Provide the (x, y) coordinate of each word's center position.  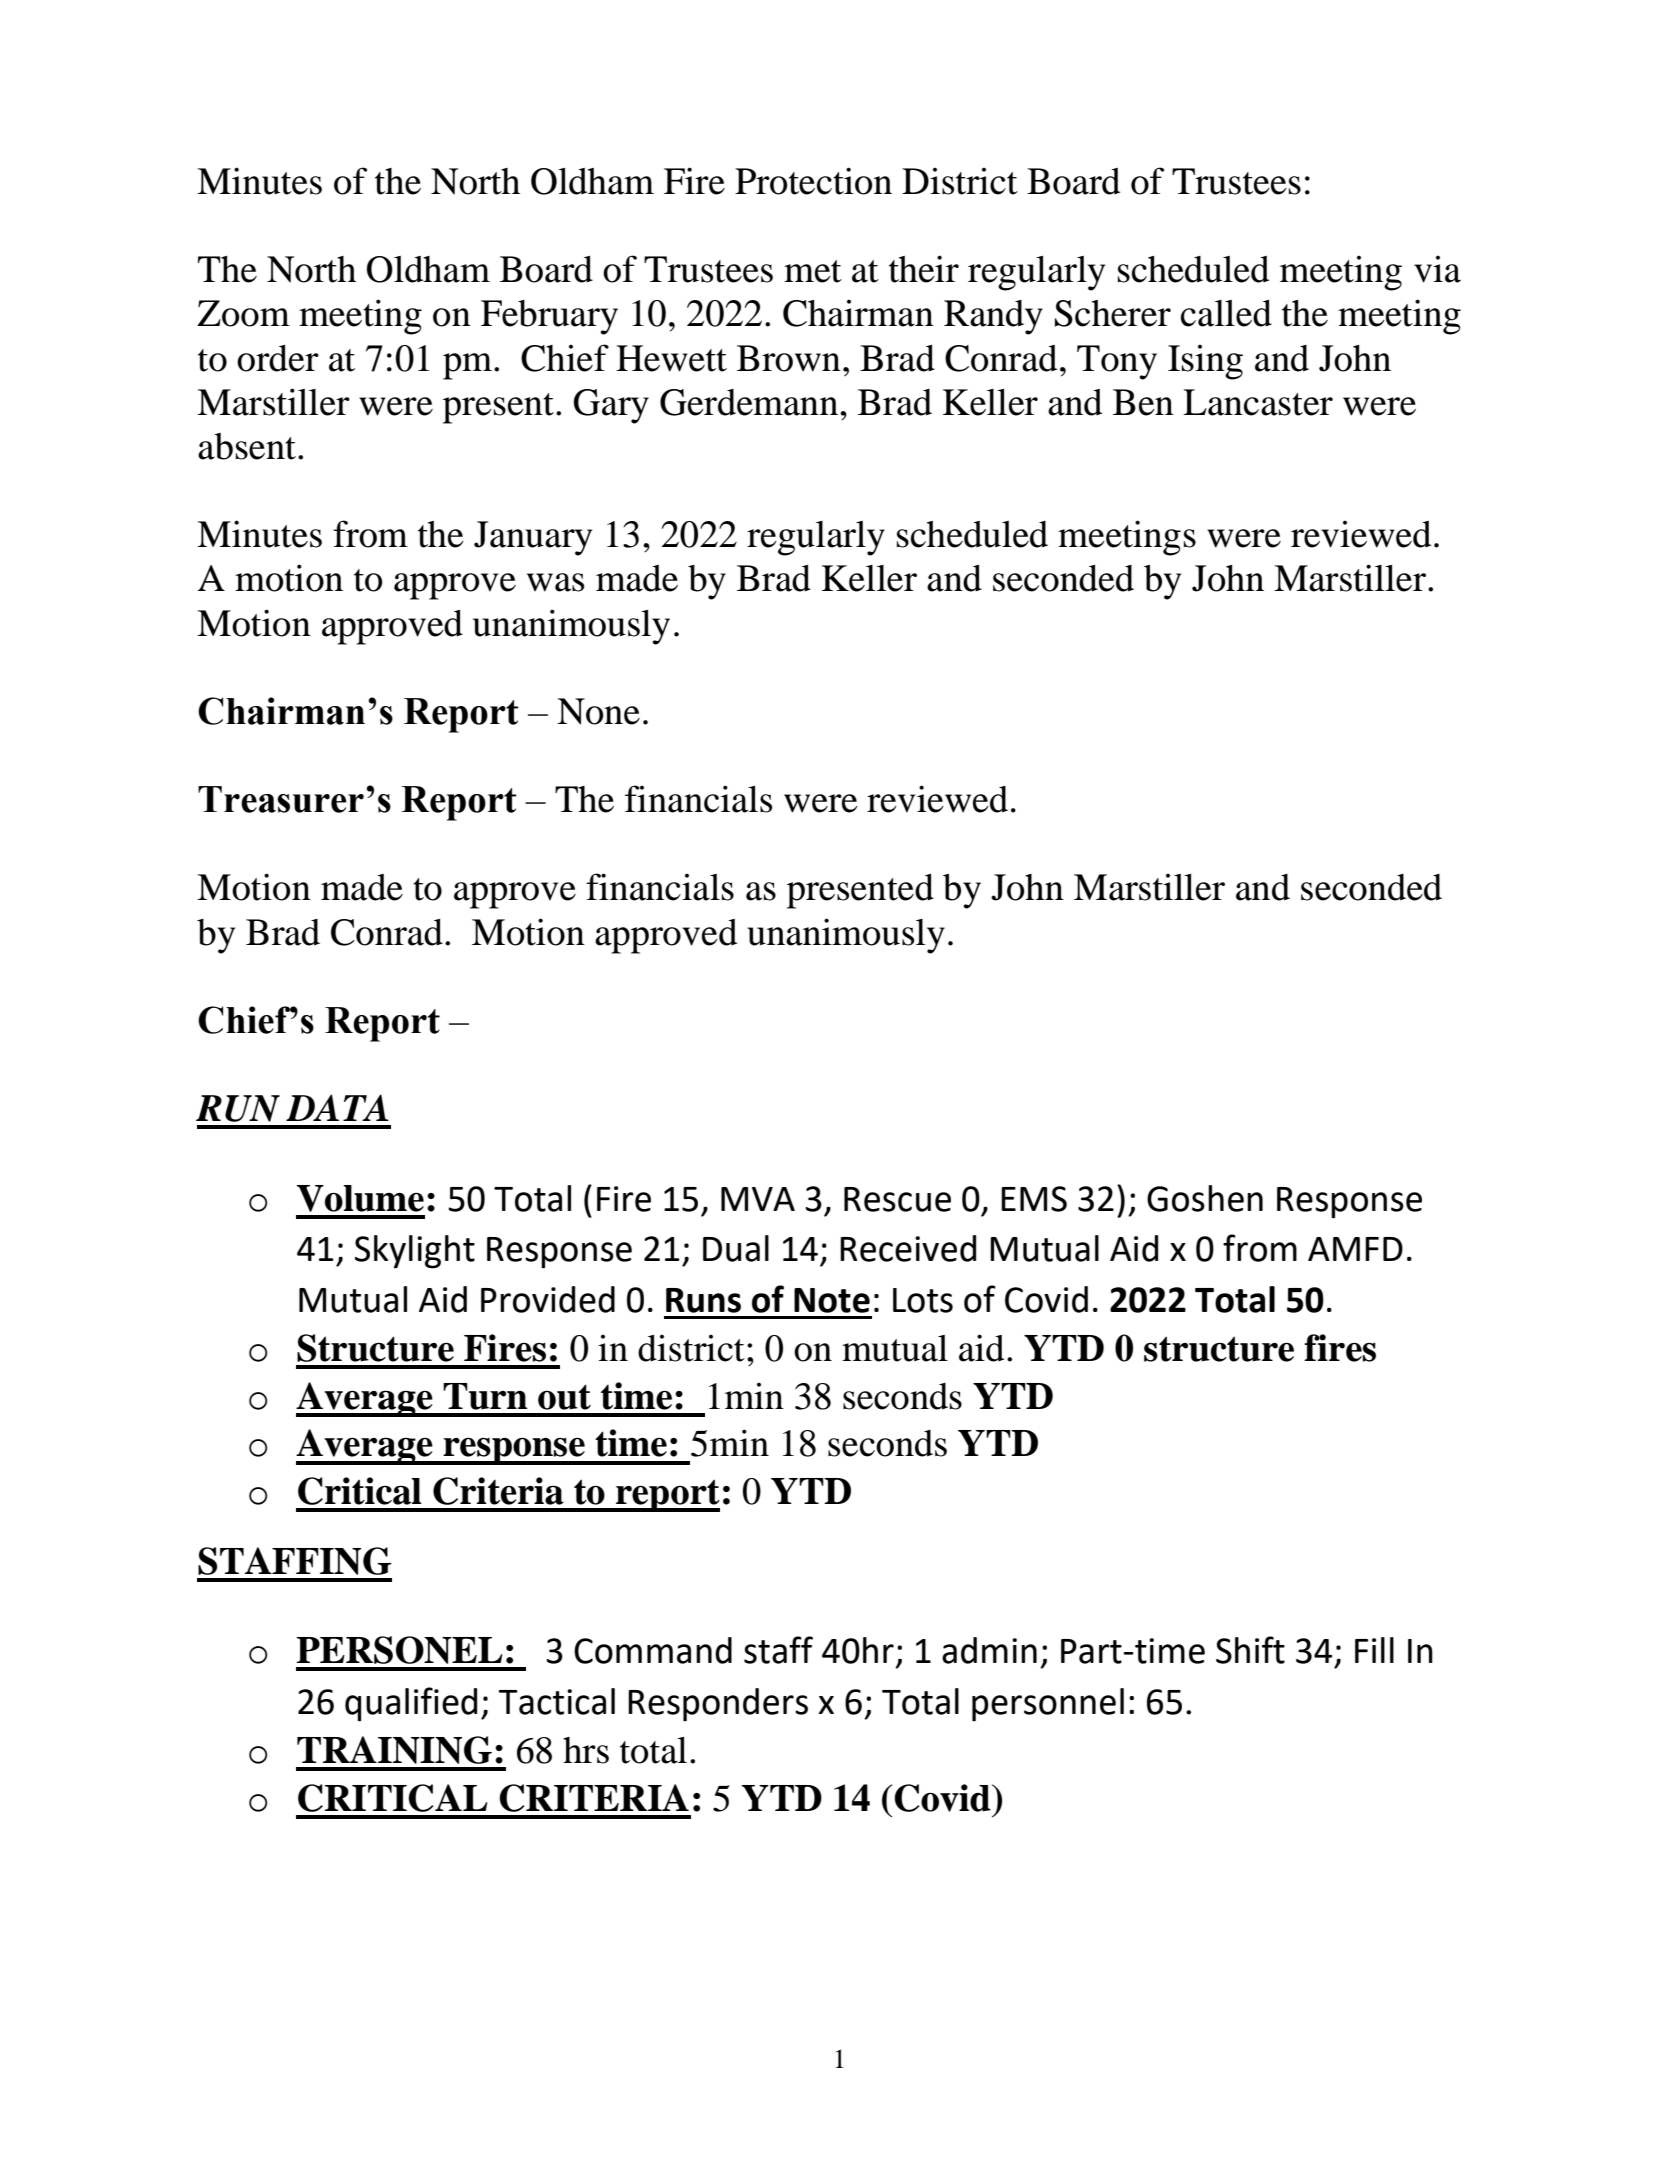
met (813, 271)
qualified (411, 1704)
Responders (718, 1705)
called (1226, 313)
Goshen (1205, 1198)
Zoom (243, 313)
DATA (337, 1107)
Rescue (897, 1199)
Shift (1250, 1650)
